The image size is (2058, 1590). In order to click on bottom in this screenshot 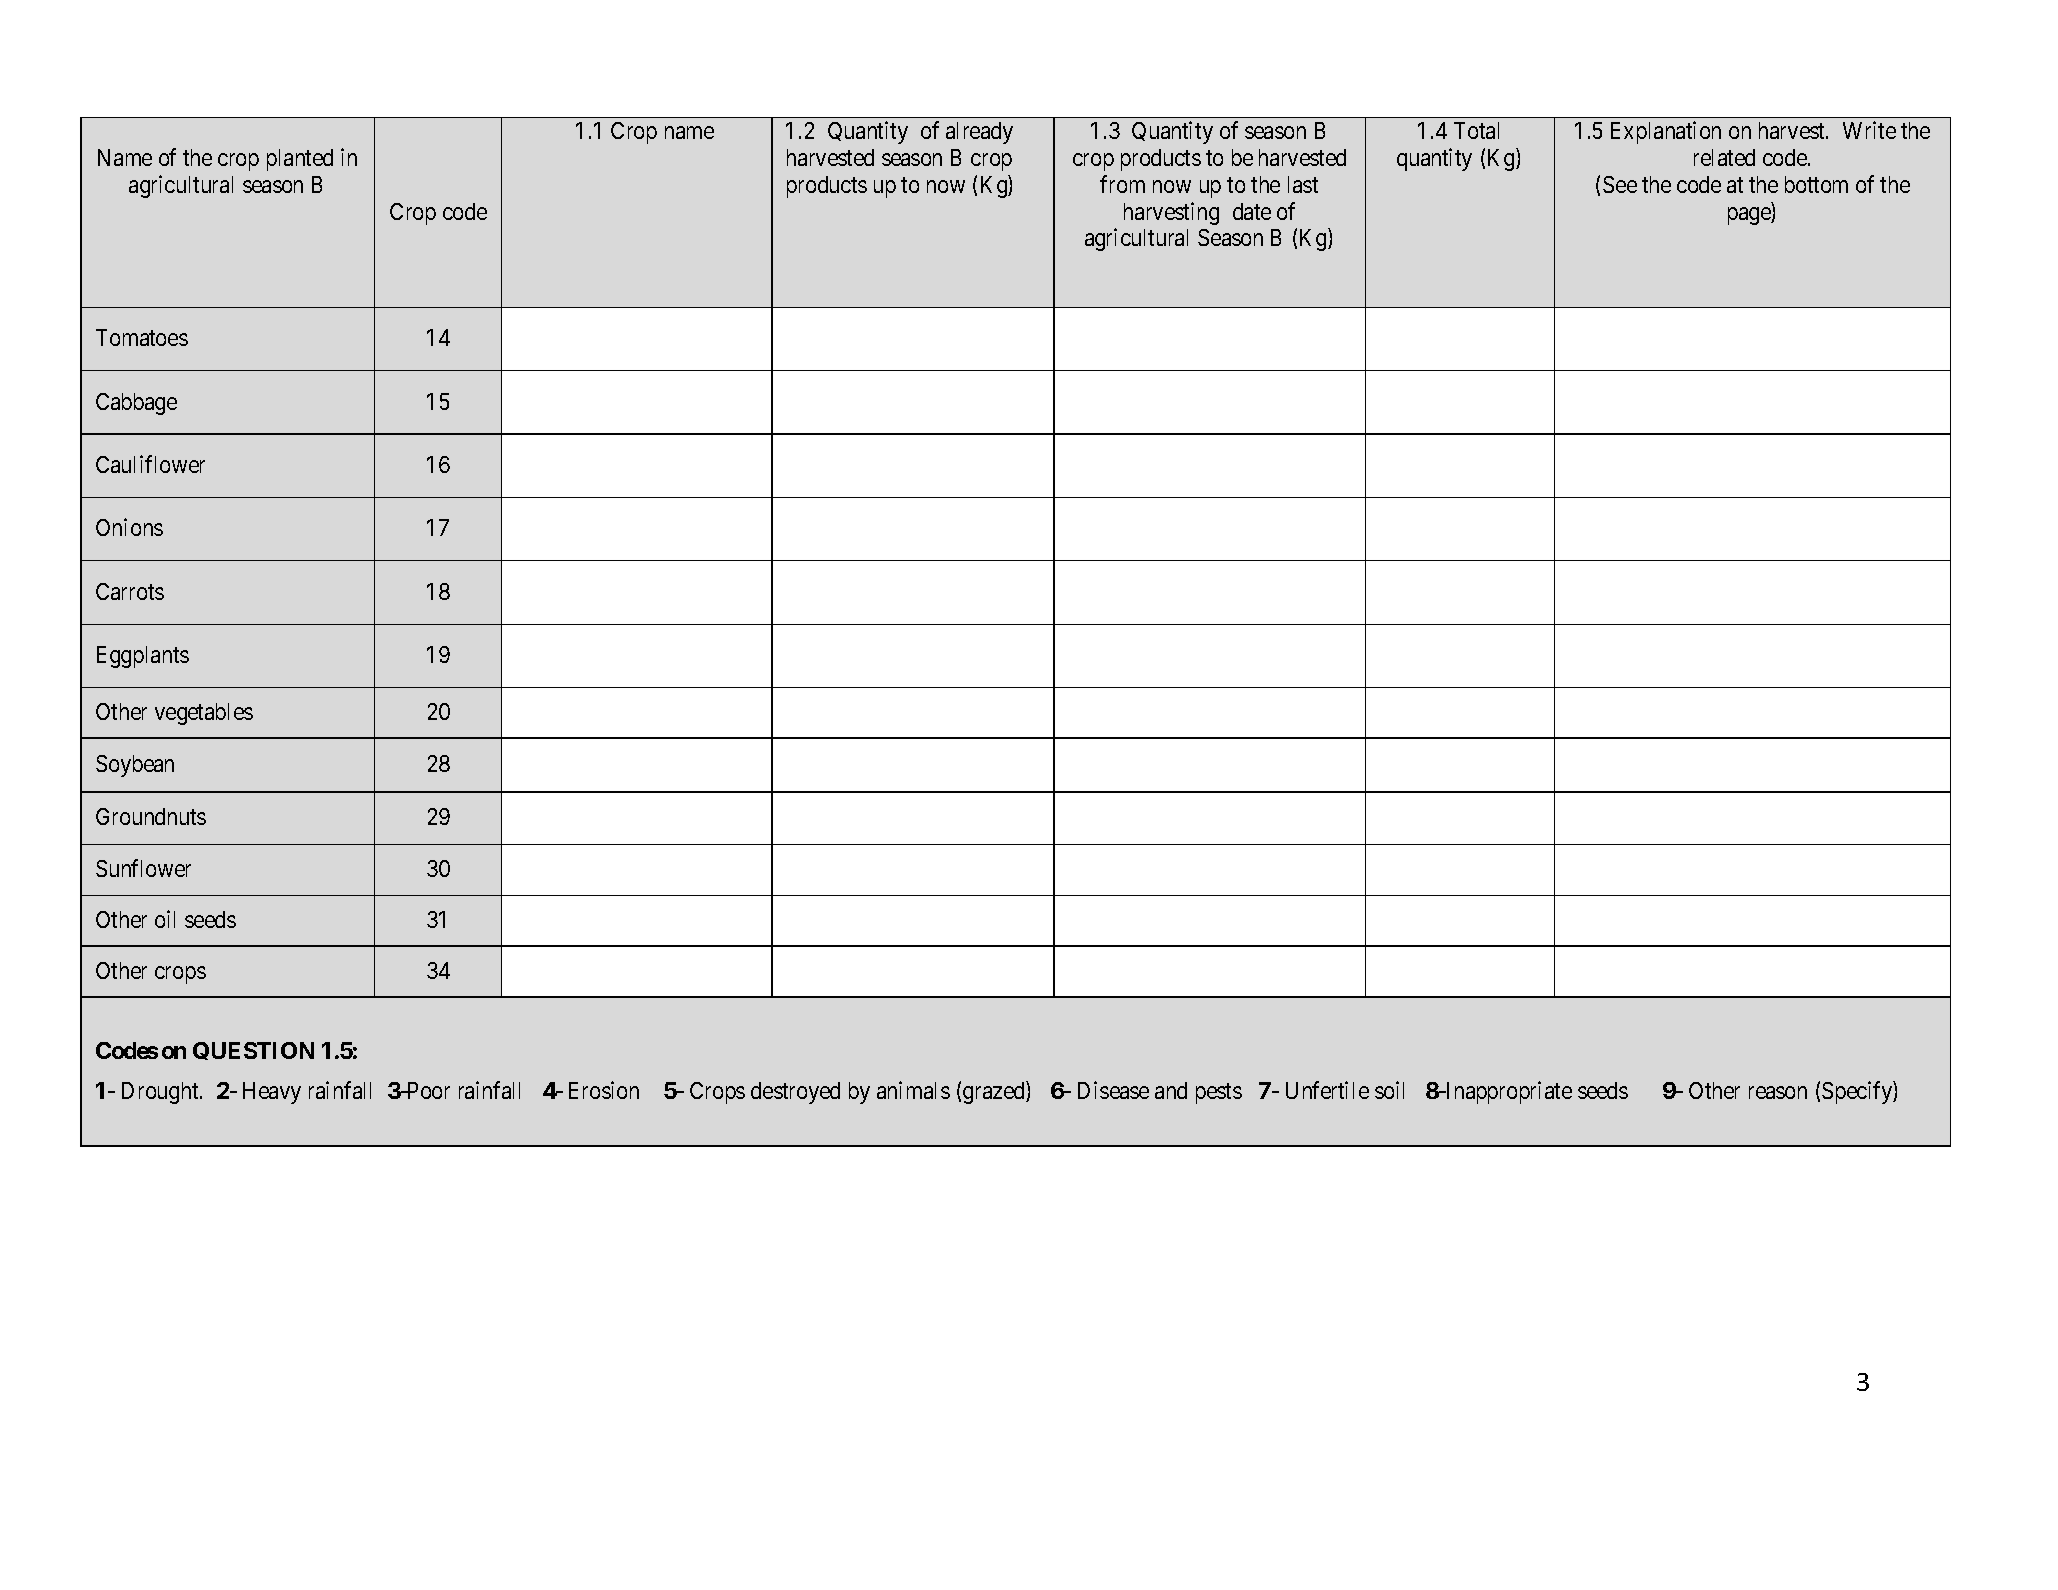, I will do `click(1816, 184)`.
